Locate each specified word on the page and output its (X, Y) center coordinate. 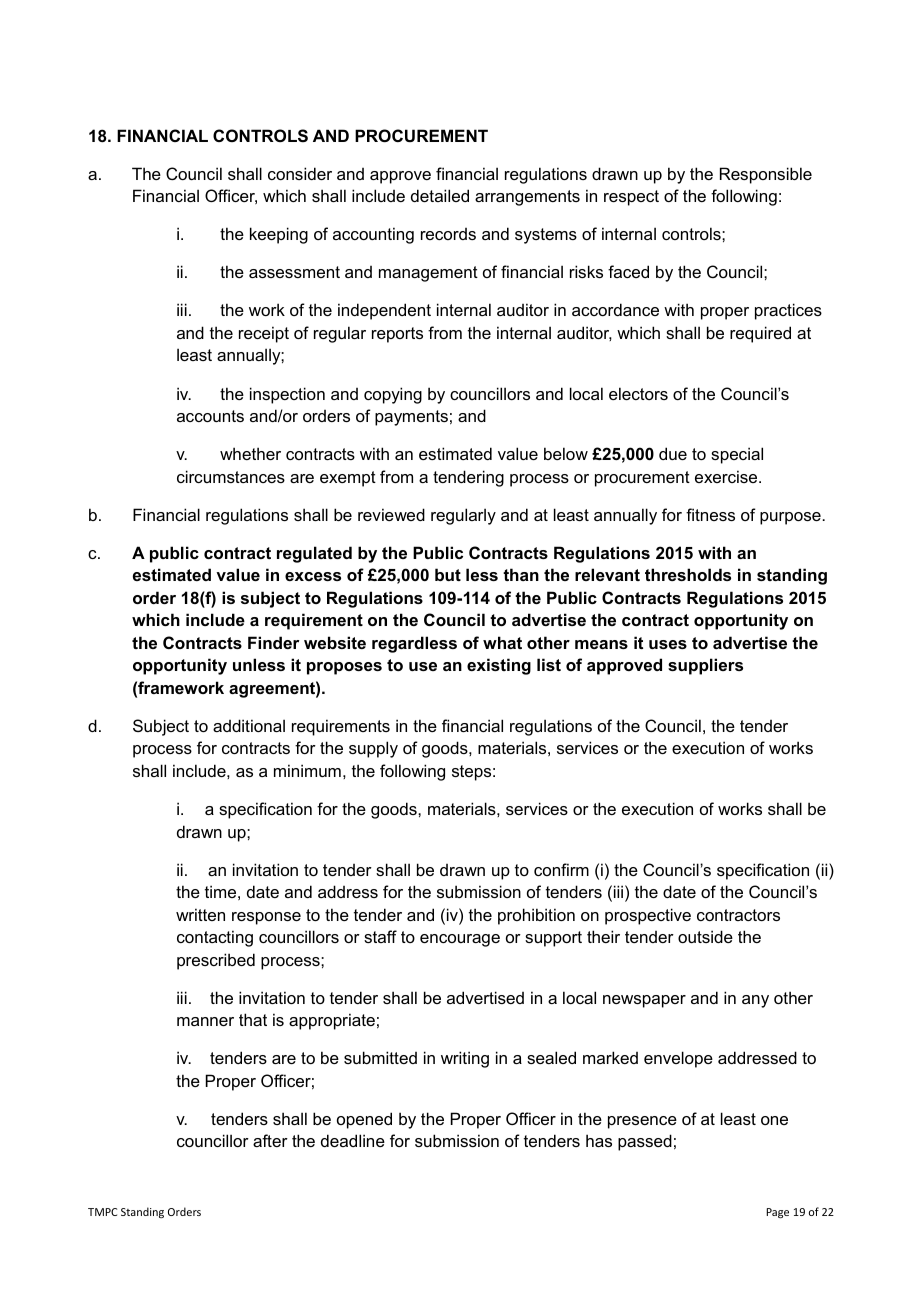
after (270, 1140)
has (599, 1140)
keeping (279, 235)
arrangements (527, 198)
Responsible (766, 175)
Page (777, 1213)
